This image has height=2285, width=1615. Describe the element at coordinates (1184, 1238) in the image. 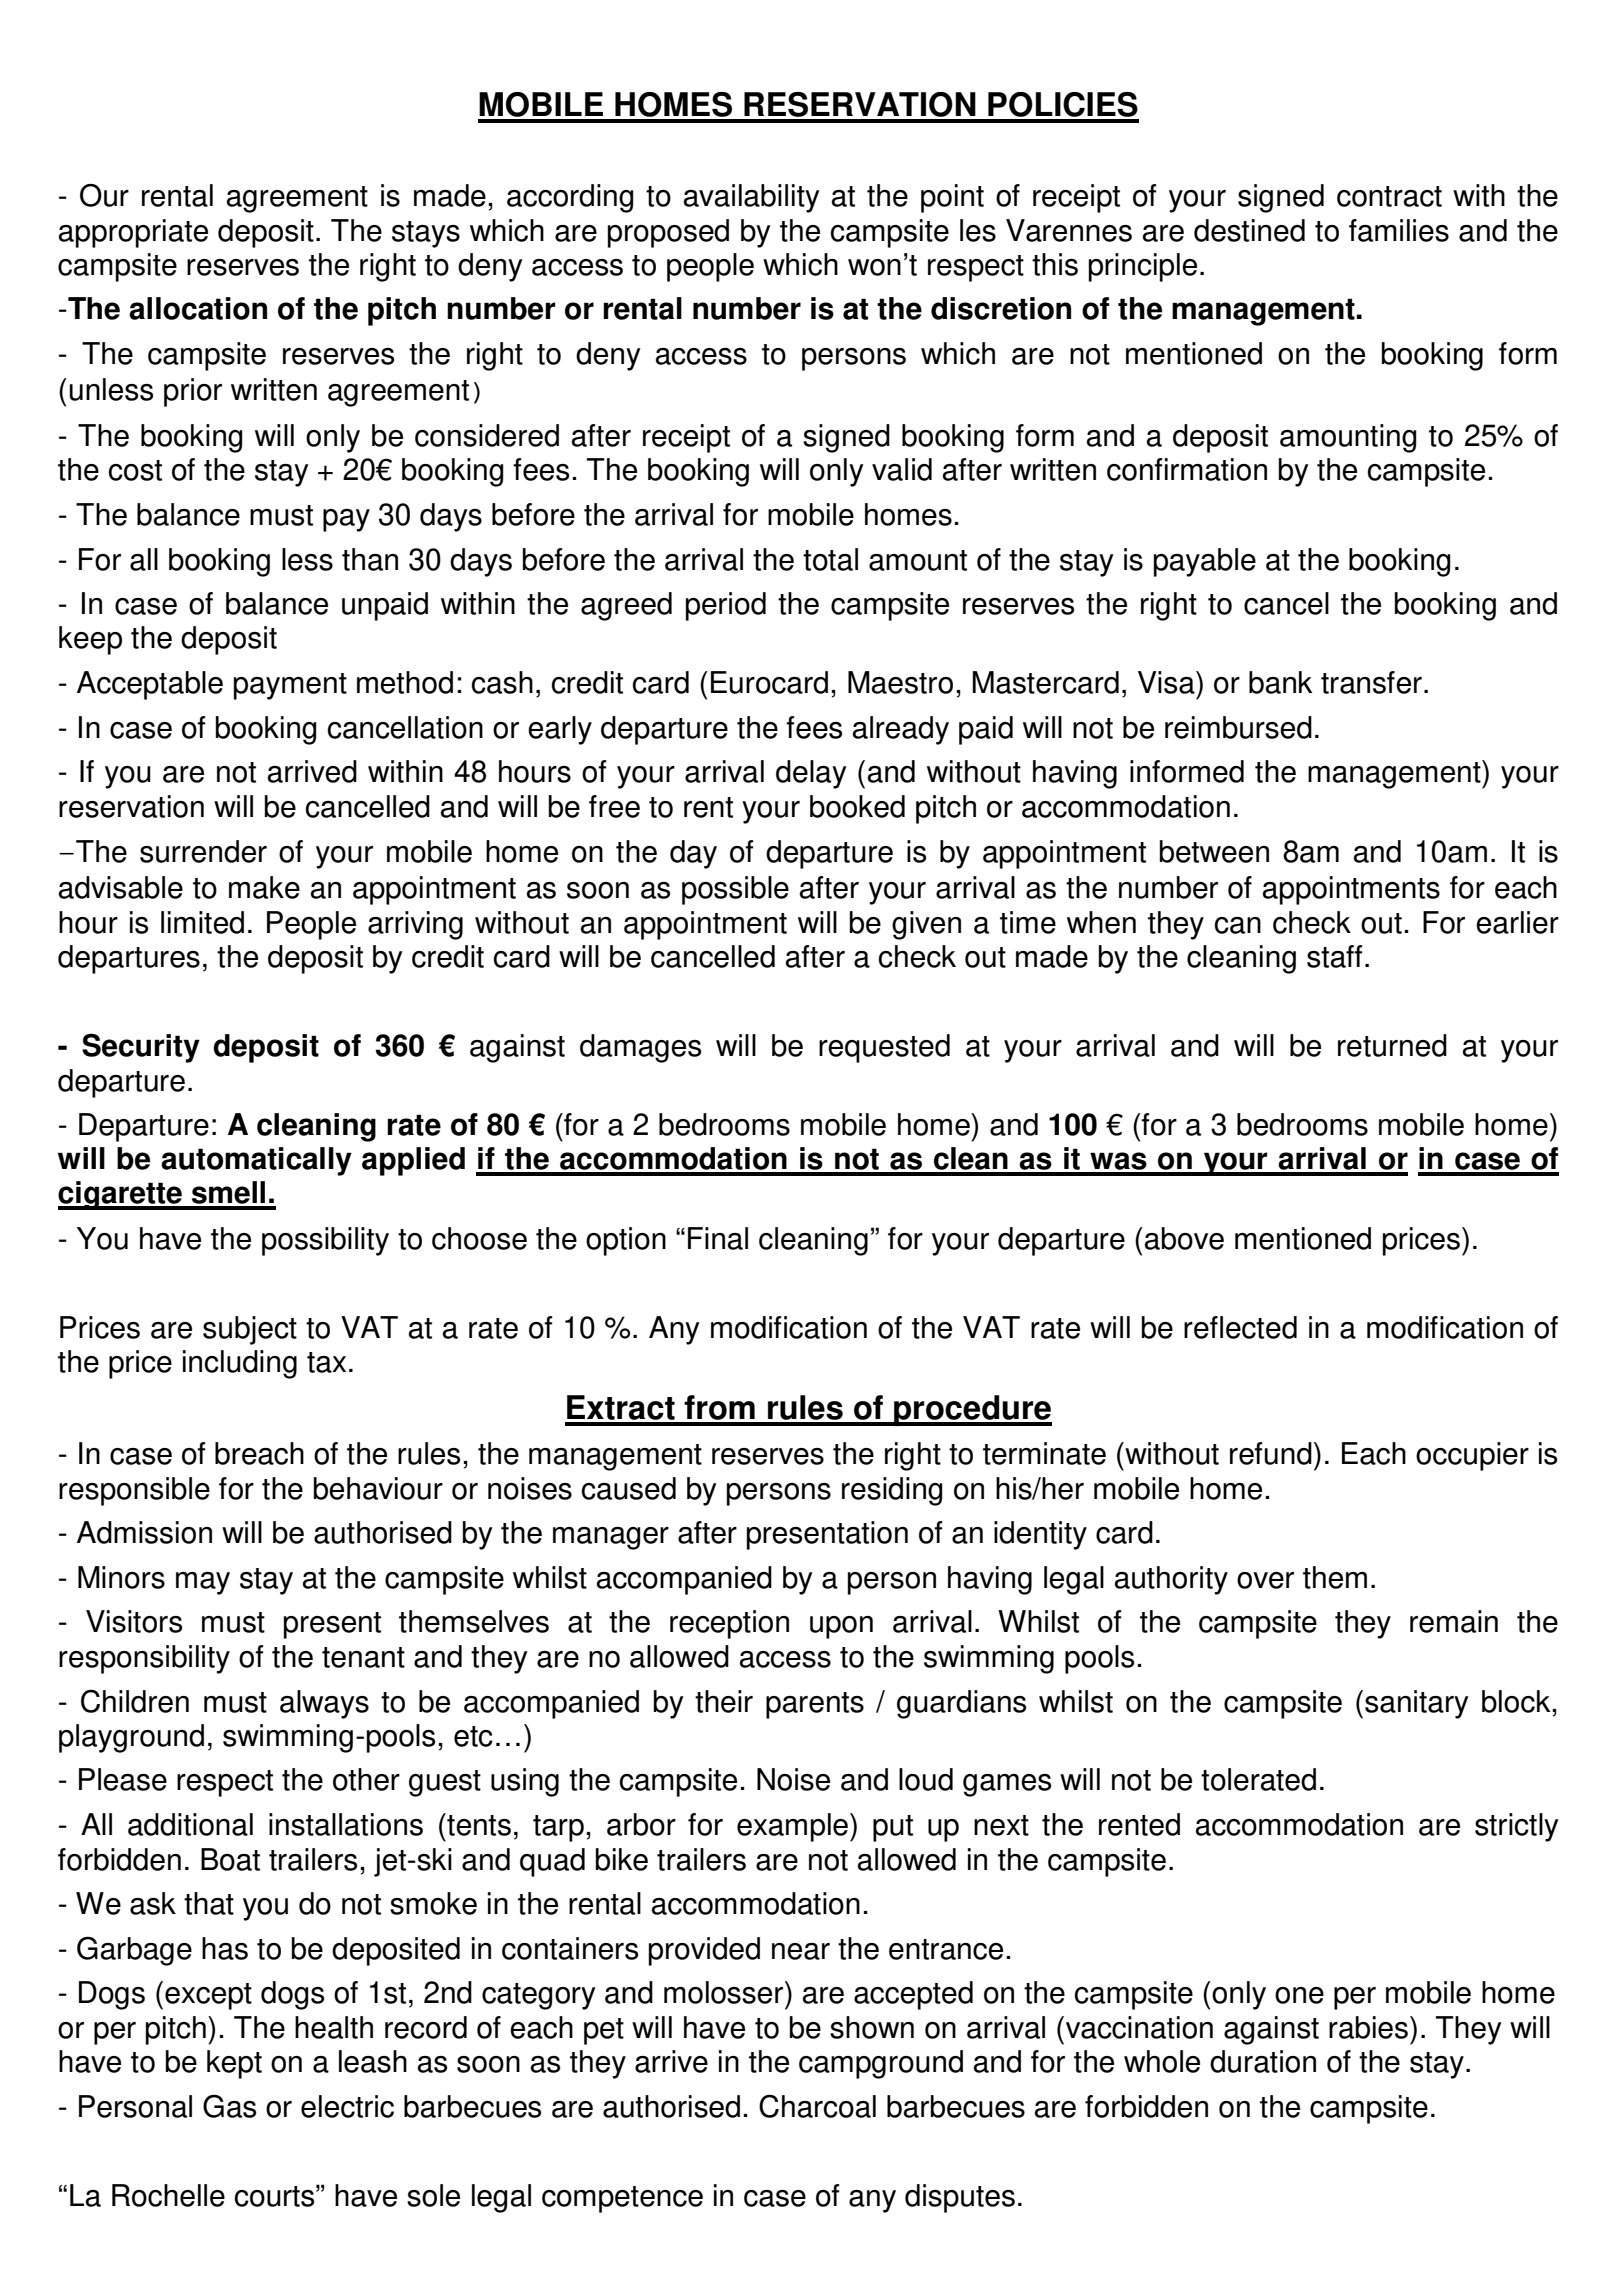

I see `above` at that location.
